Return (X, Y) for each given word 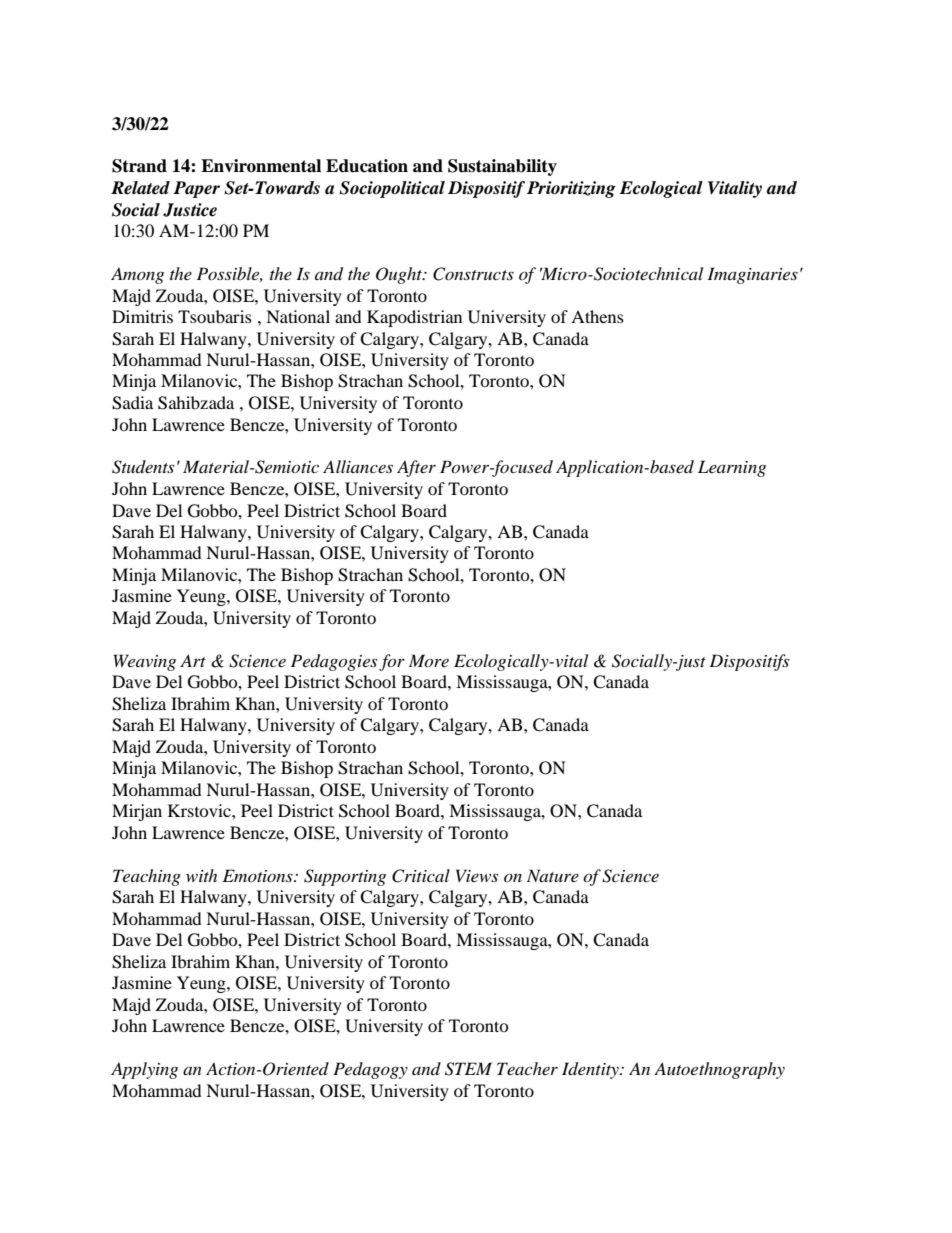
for (392, 662)
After (416, 468)
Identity (591, 1070)
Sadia (132, 403)
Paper (196, 189)
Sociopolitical (392, 189)
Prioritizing (571, 189)
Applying (144, 1070)
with (201, 875)
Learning (732, 468)
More (429, 660)
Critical (421, 876)
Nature (553, 875)
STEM (468, 1069)
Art (193, 660)
